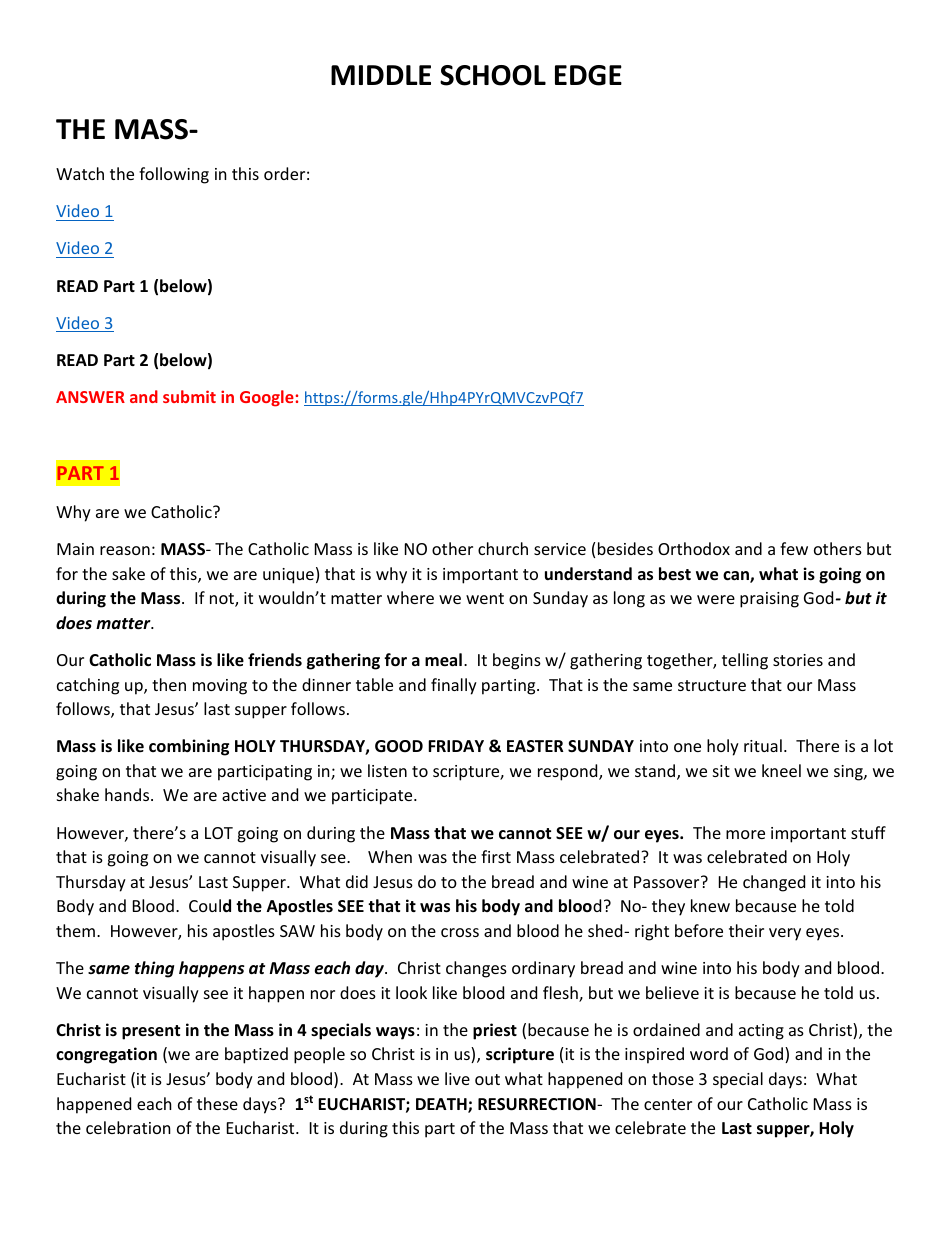 Image resolution: width=952 pixels, height=1233 pixels. What do you see at coordinates (781, 770) in the screenshot?
I see `kneel` at bounding box center [781, 770].
